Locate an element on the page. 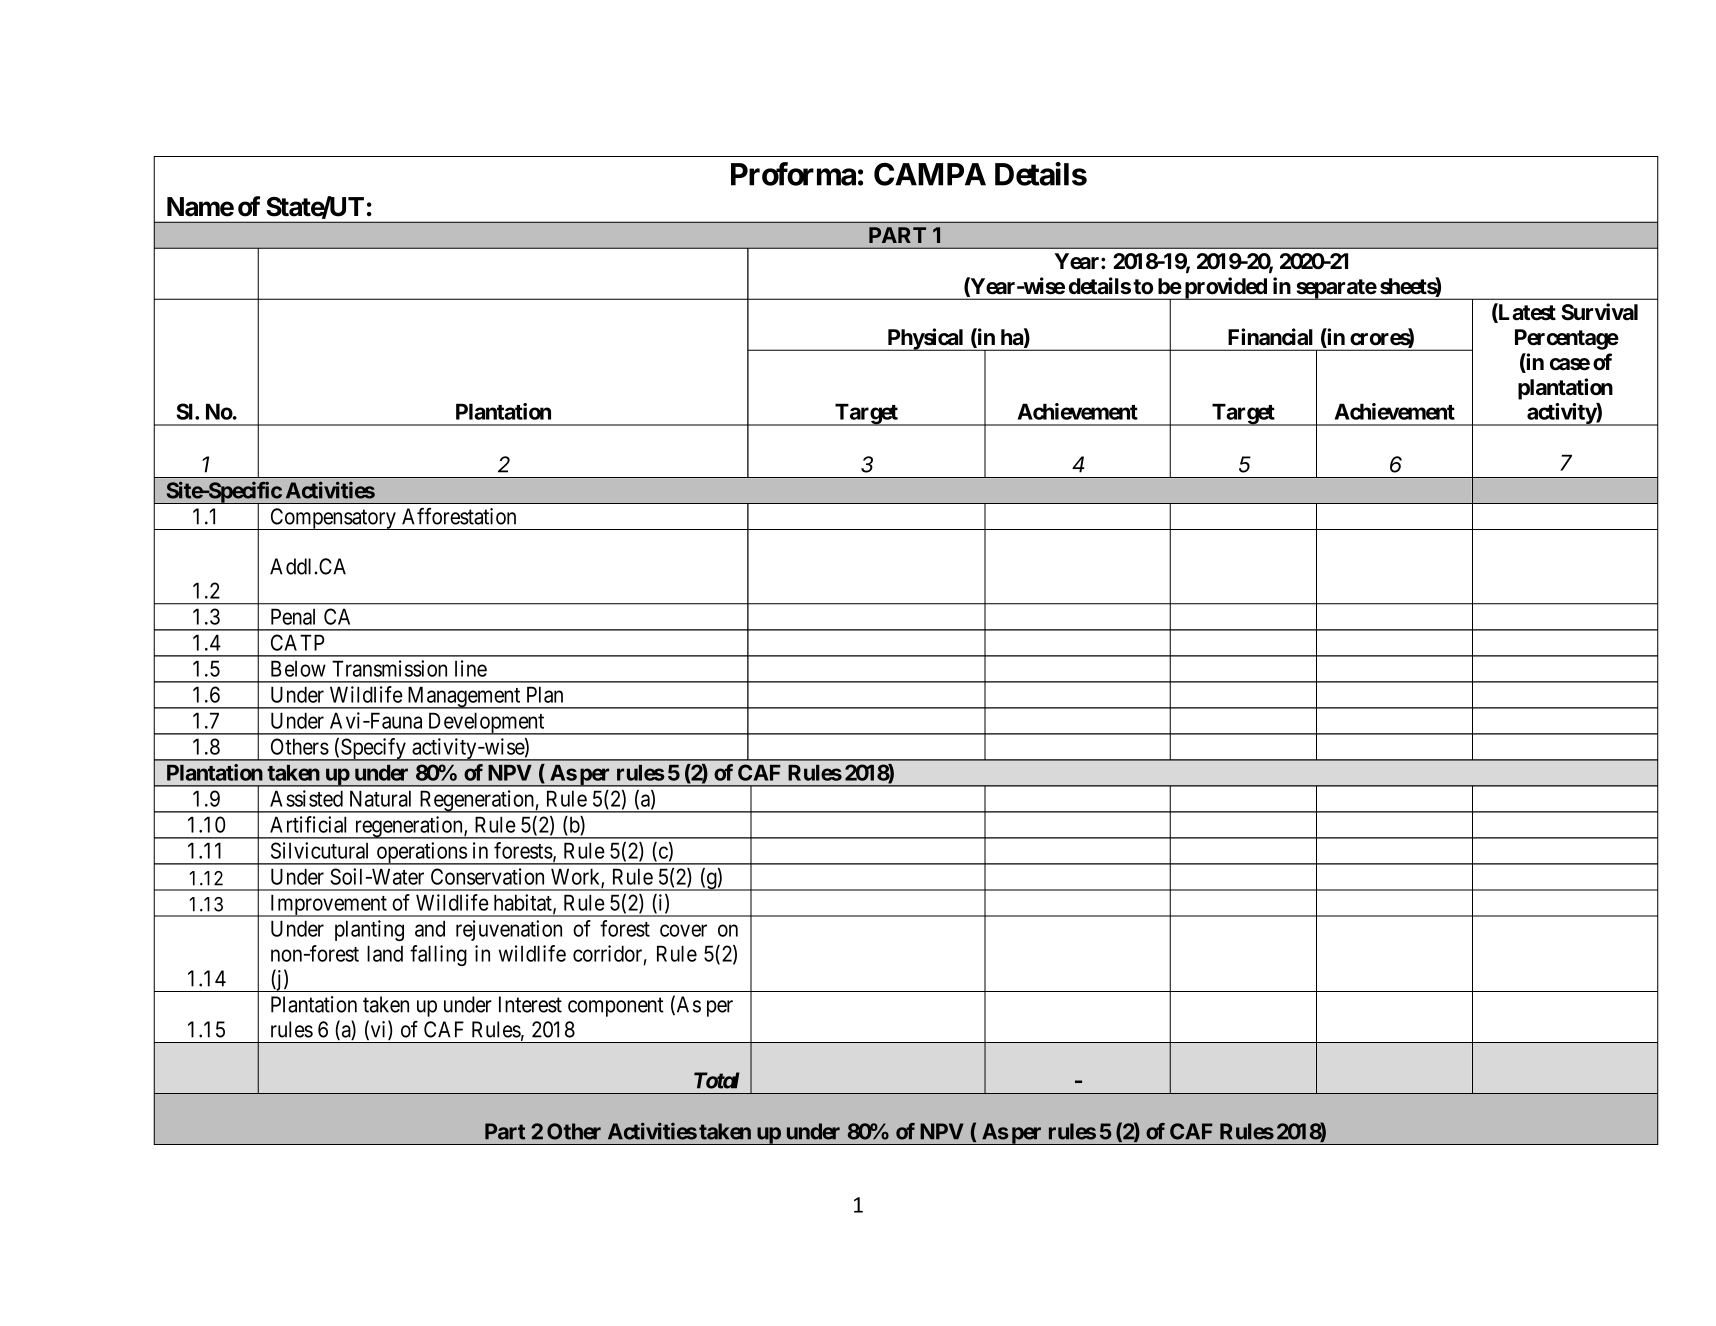 The height and width of the document is (1326, 1716). Interest is located at coordinates (530, 1004).
